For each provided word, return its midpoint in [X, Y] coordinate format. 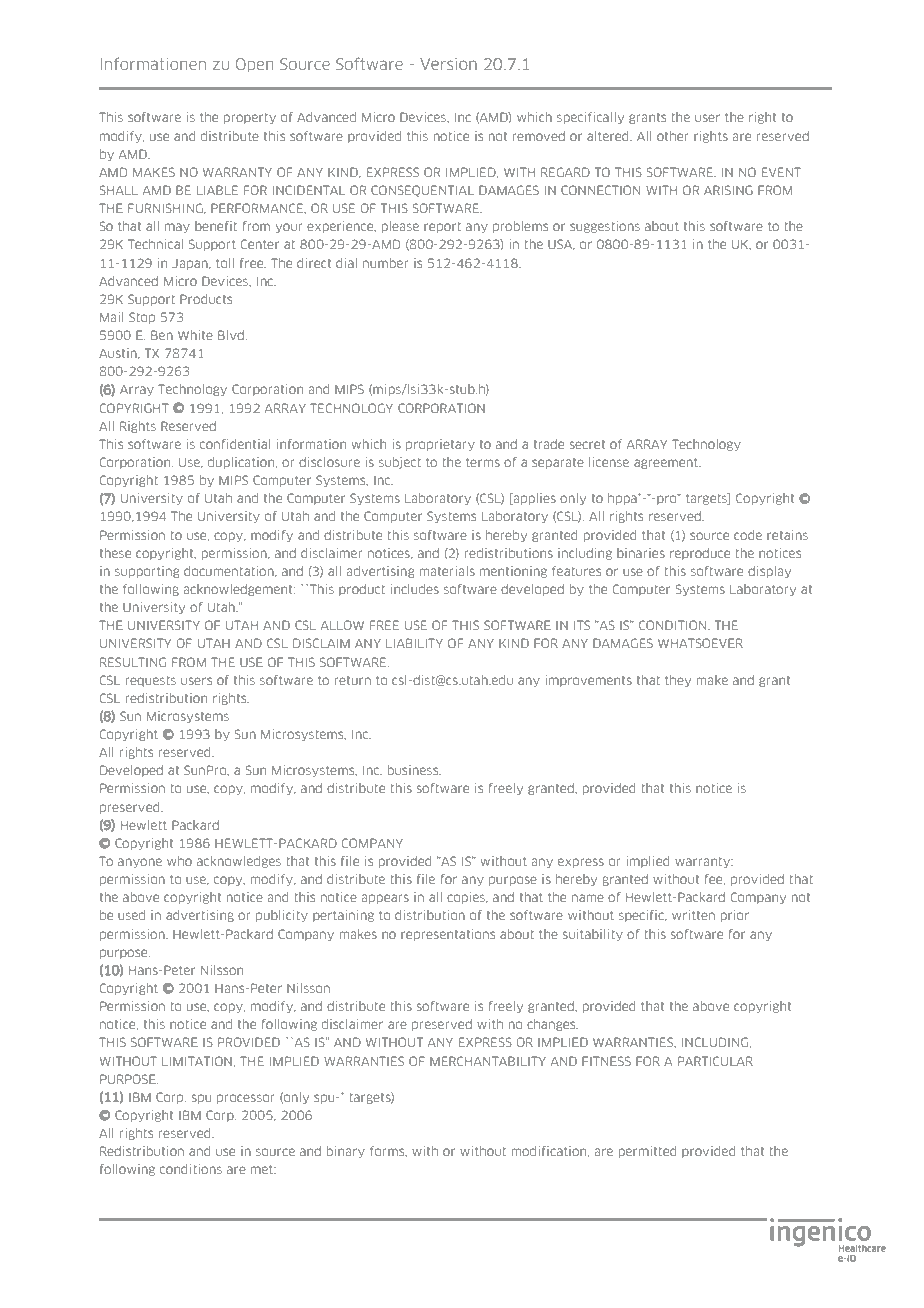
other [672, 136]
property [250, 118]
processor [245, 1099]
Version [448, 63]
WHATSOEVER [700, 643]
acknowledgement [239, 590]
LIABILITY [414, 643]
